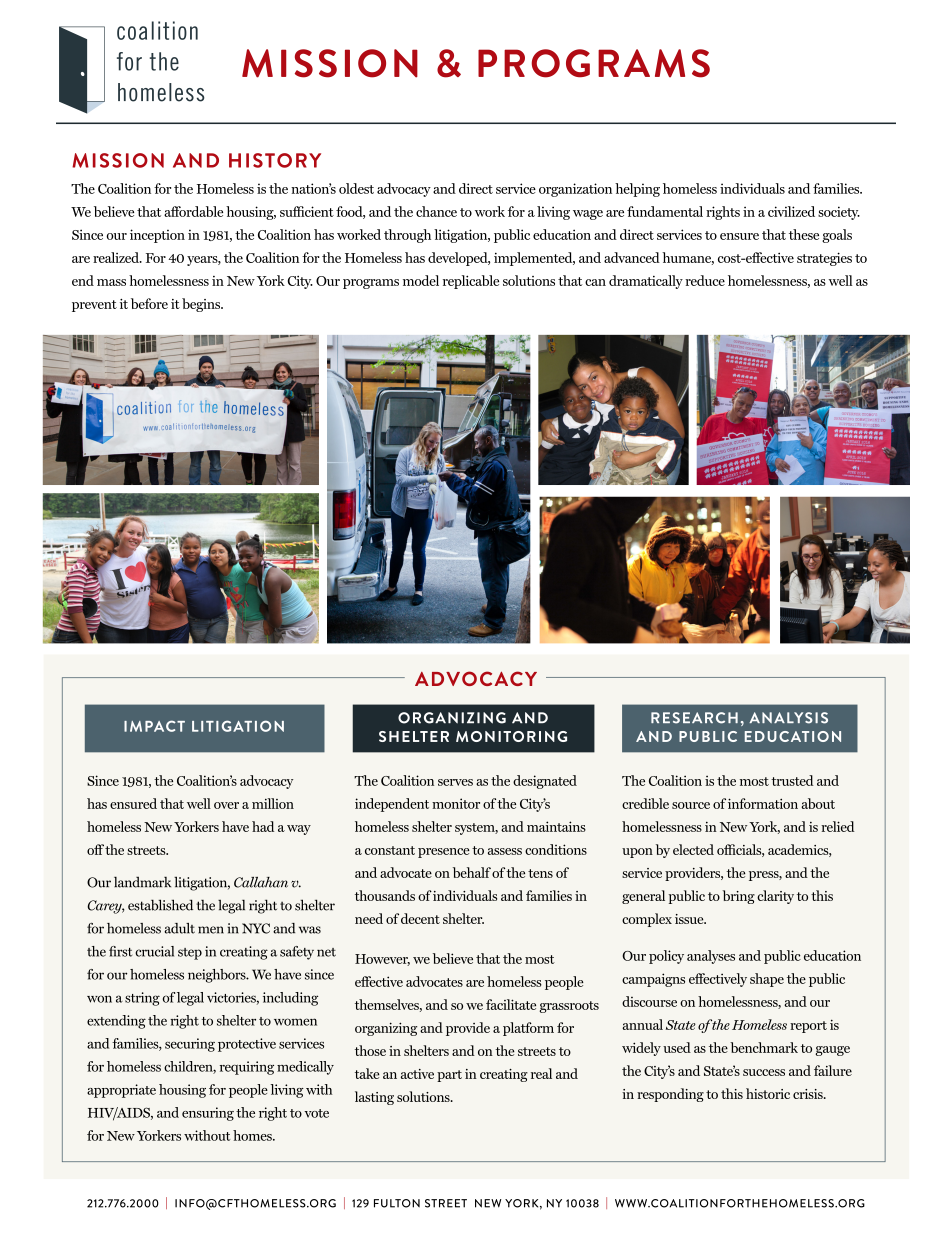 Image resolution: width=952 pixels, height=1233 pixels. Describe the element at coordinates (193, 211) in the page. I see `affordable` at that location.
